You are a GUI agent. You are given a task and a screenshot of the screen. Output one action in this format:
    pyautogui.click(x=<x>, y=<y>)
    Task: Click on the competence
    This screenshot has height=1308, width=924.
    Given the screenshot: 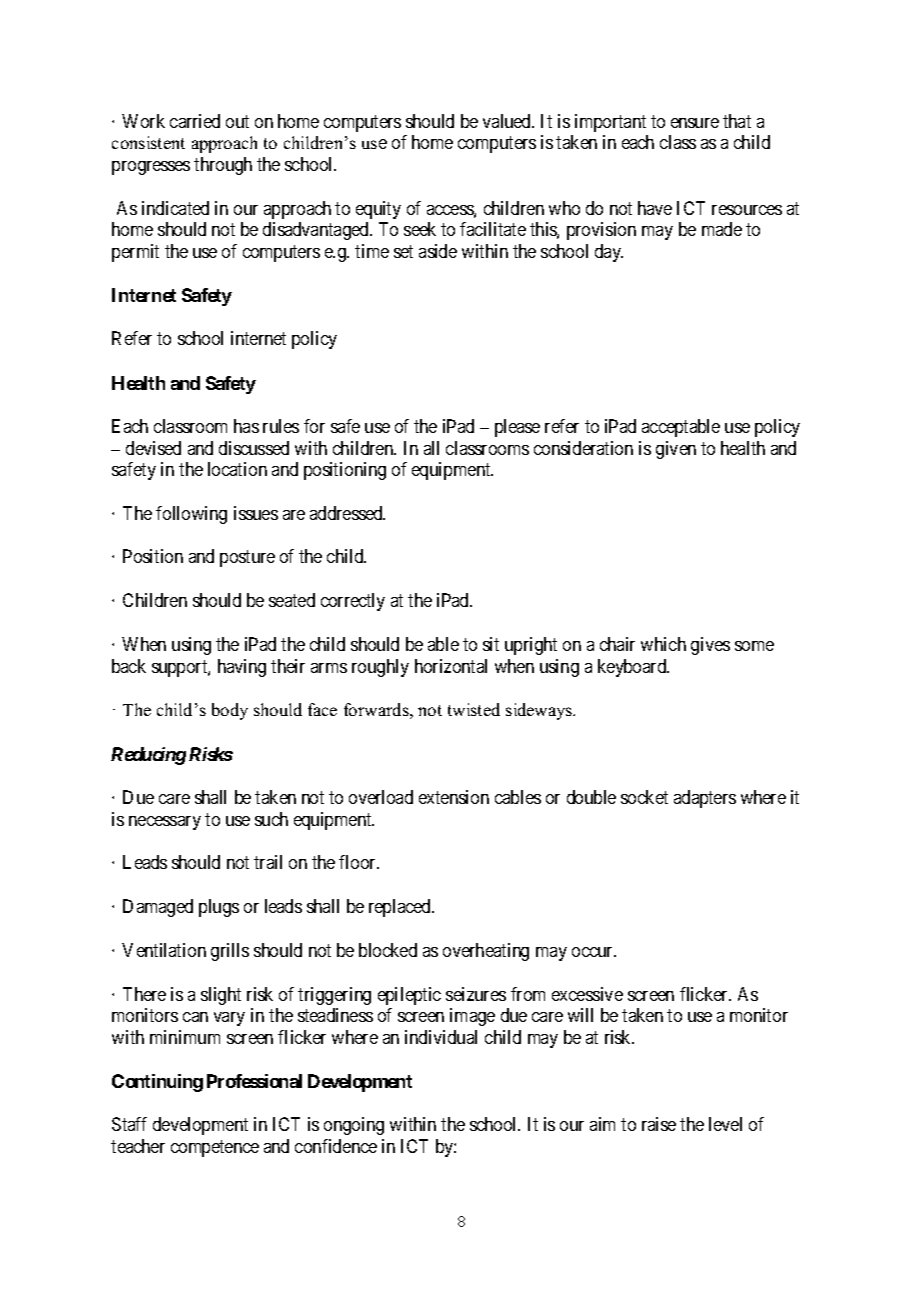 What is the action you would take?
    pyautogui.click(x=215, y=1148)
